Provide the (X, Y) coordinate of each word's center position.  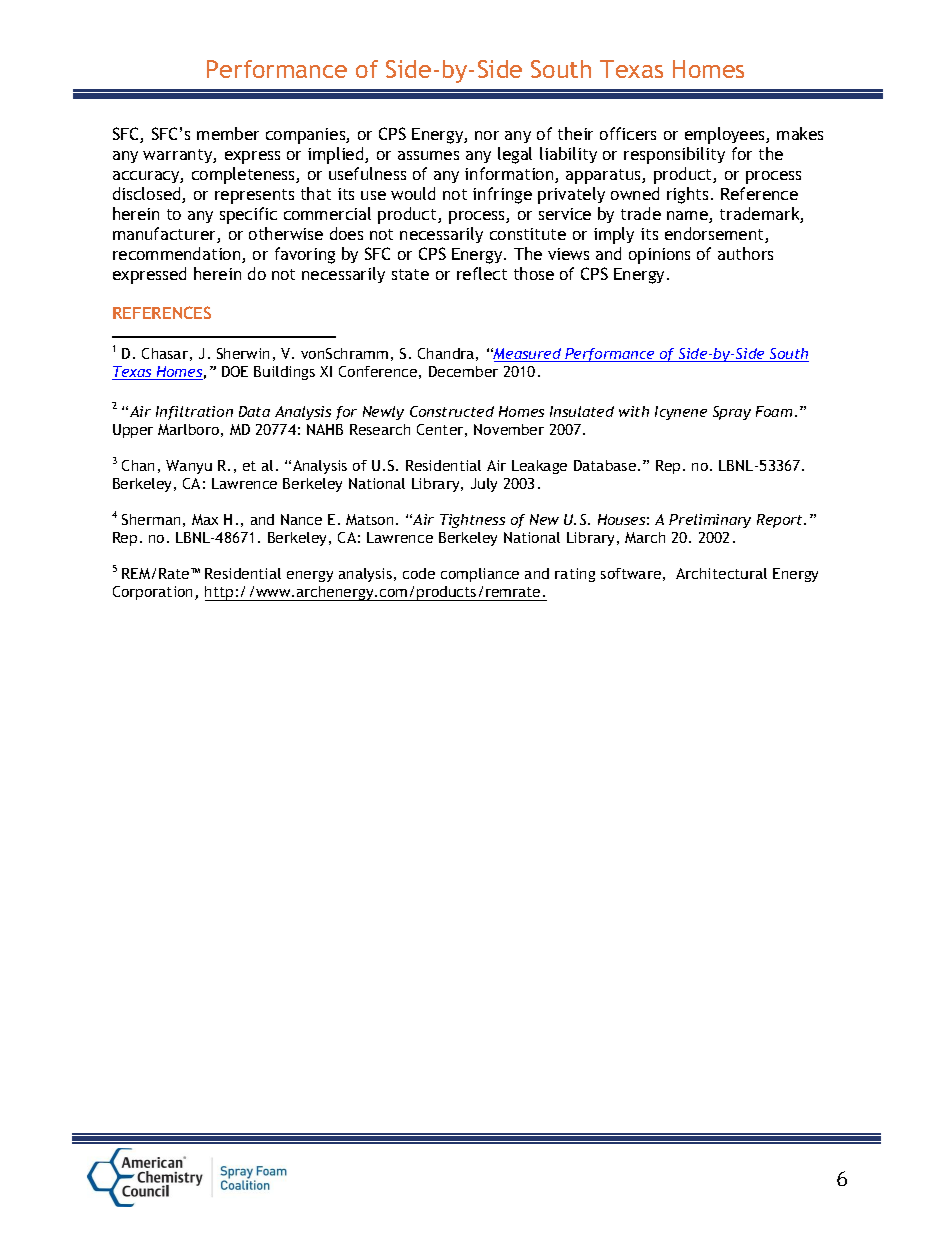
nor (487, 135)
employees (726, 135)
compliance (480, 575)
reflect (482, 273)
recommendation (178, 255)
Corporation (154, 593)
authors (745, 253)
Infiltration (194, 413)
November (509, 429)
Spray (732, 413)
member (228, 133)
